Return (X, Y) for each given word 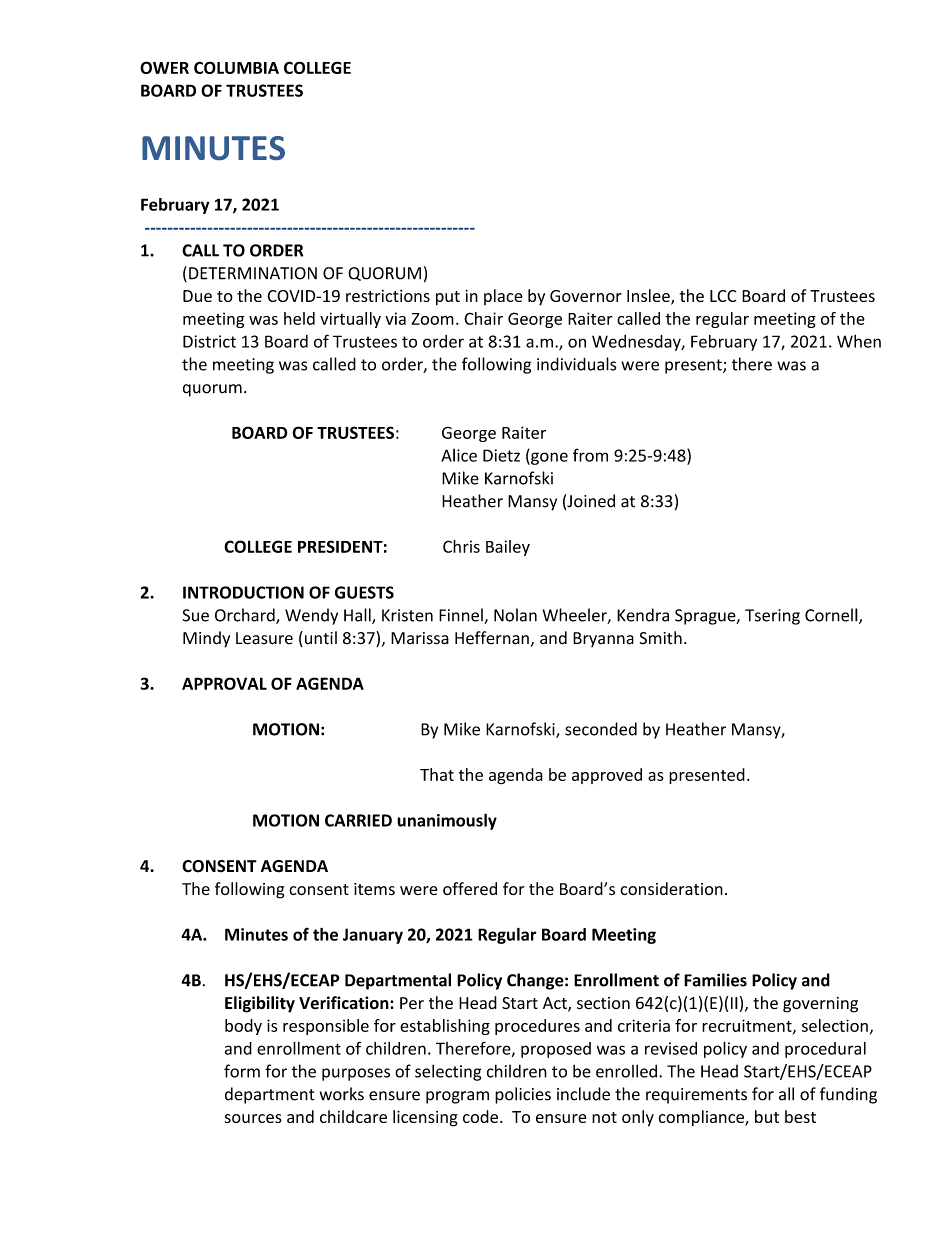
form (242, 1071)
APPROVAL (224, 683)
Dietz (501, 455)
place (503, 297)
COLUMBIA (236, 67)
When (859, 341)
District (209, 341)
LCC (723, 296)
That (437, 774)
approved (607, 776)
